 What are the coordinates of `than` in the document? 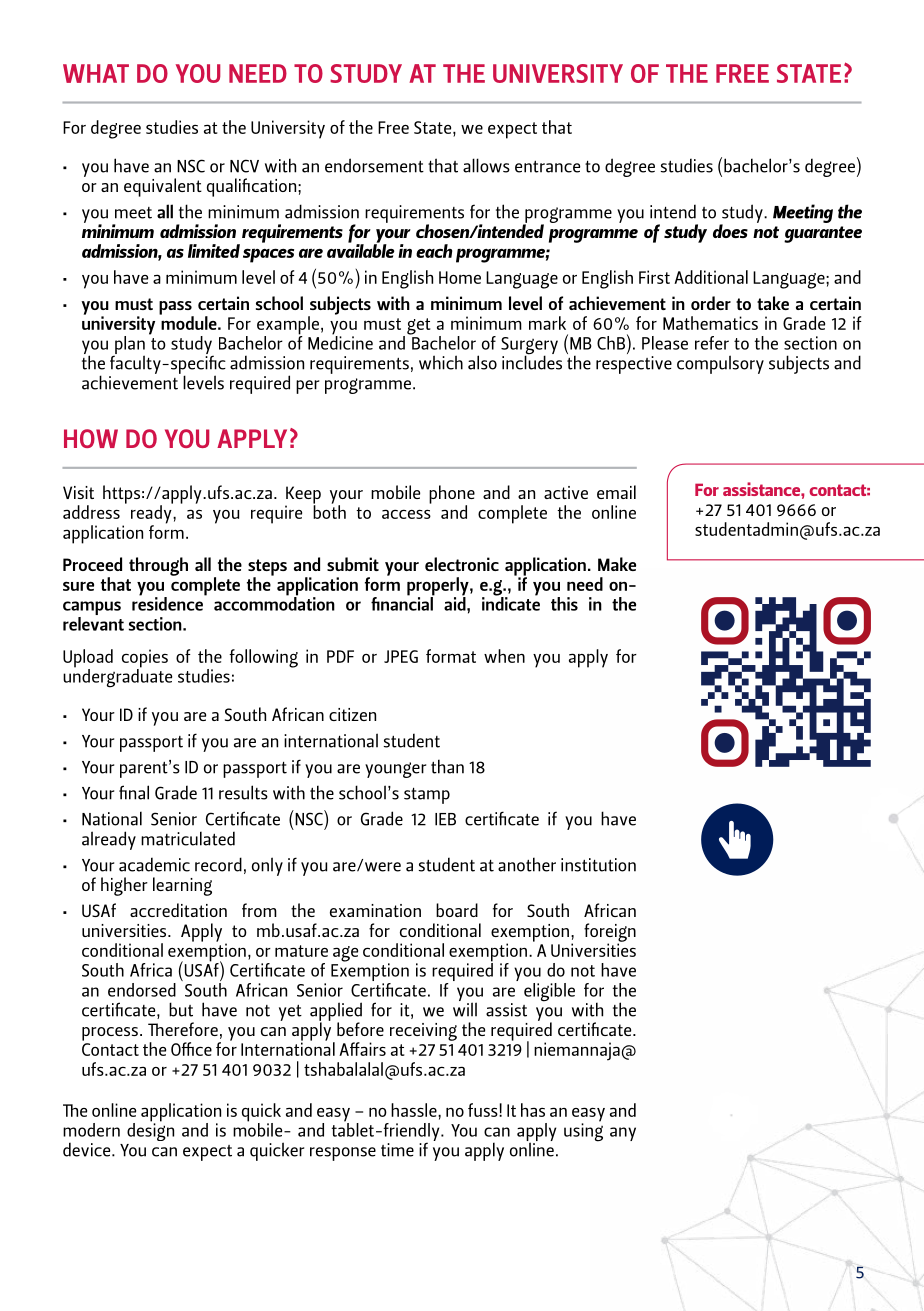 It's located at (447, 766).
